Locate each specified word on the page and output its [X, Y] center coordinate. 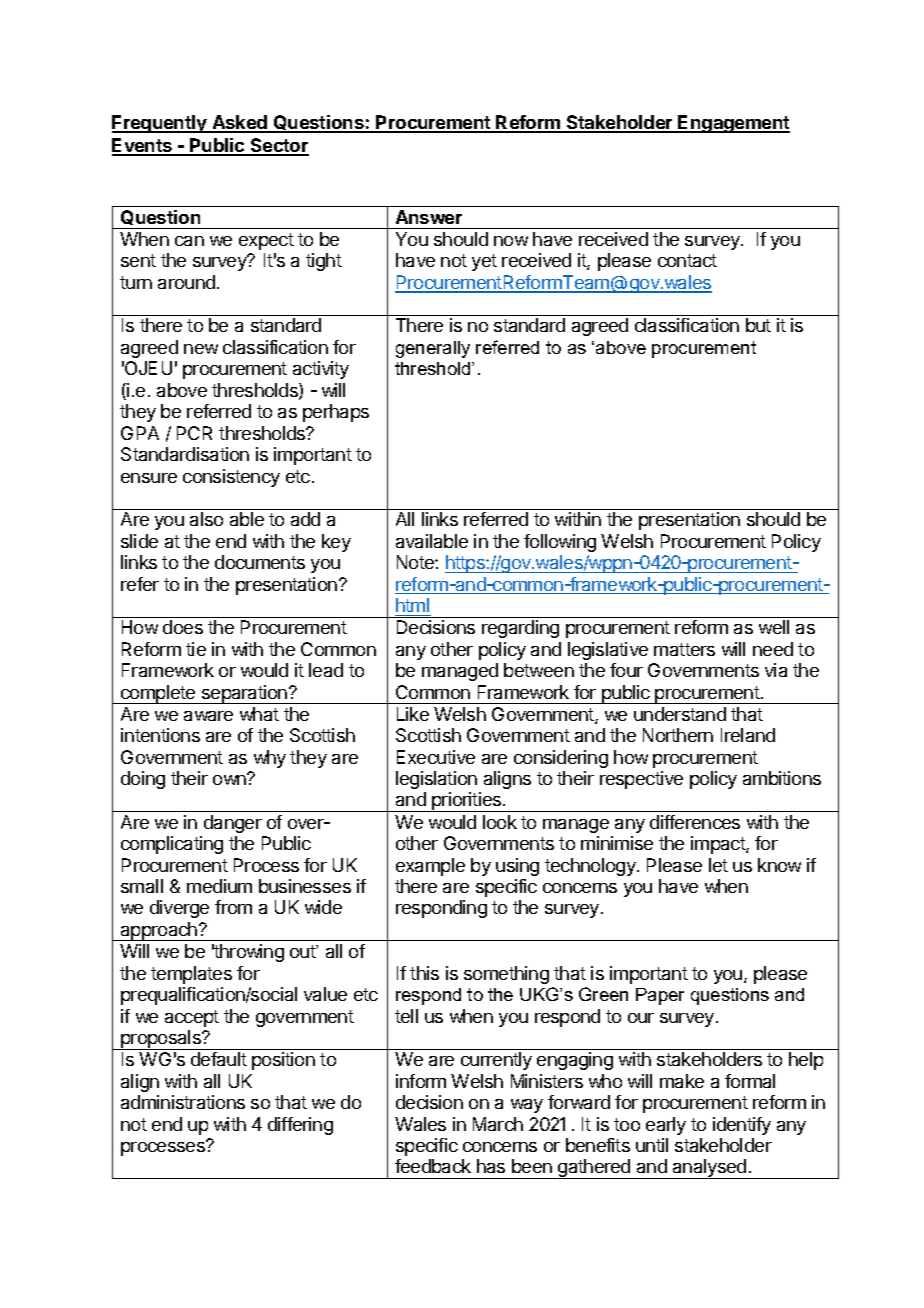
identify [742, 1126]
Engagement [733, 124]
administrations [183, 1102]
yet [484, 262]
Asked [239, 123]
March [498, 1124]
